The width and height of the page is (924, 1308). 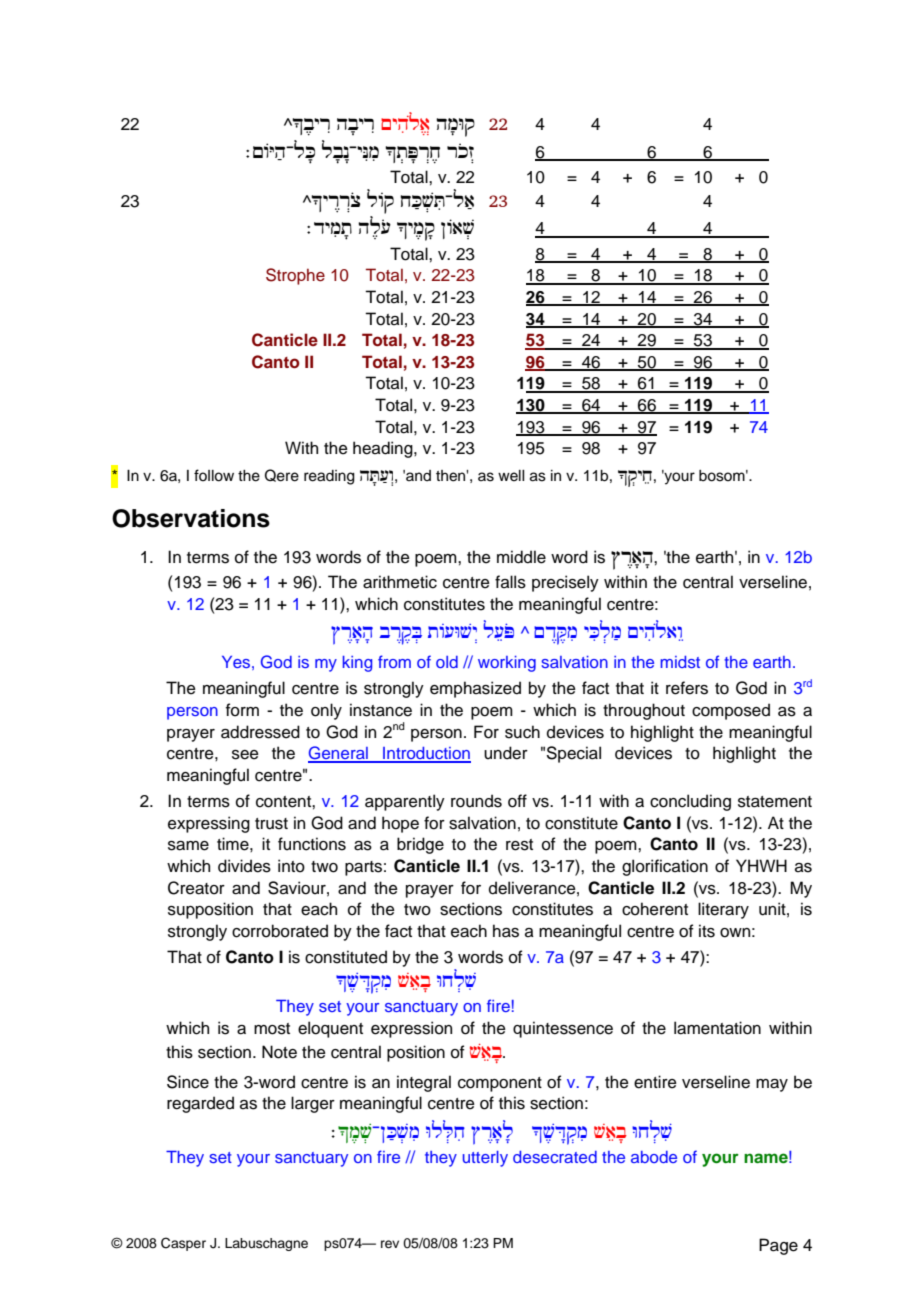 I want to click on follow, so click(x=214, y=475).
